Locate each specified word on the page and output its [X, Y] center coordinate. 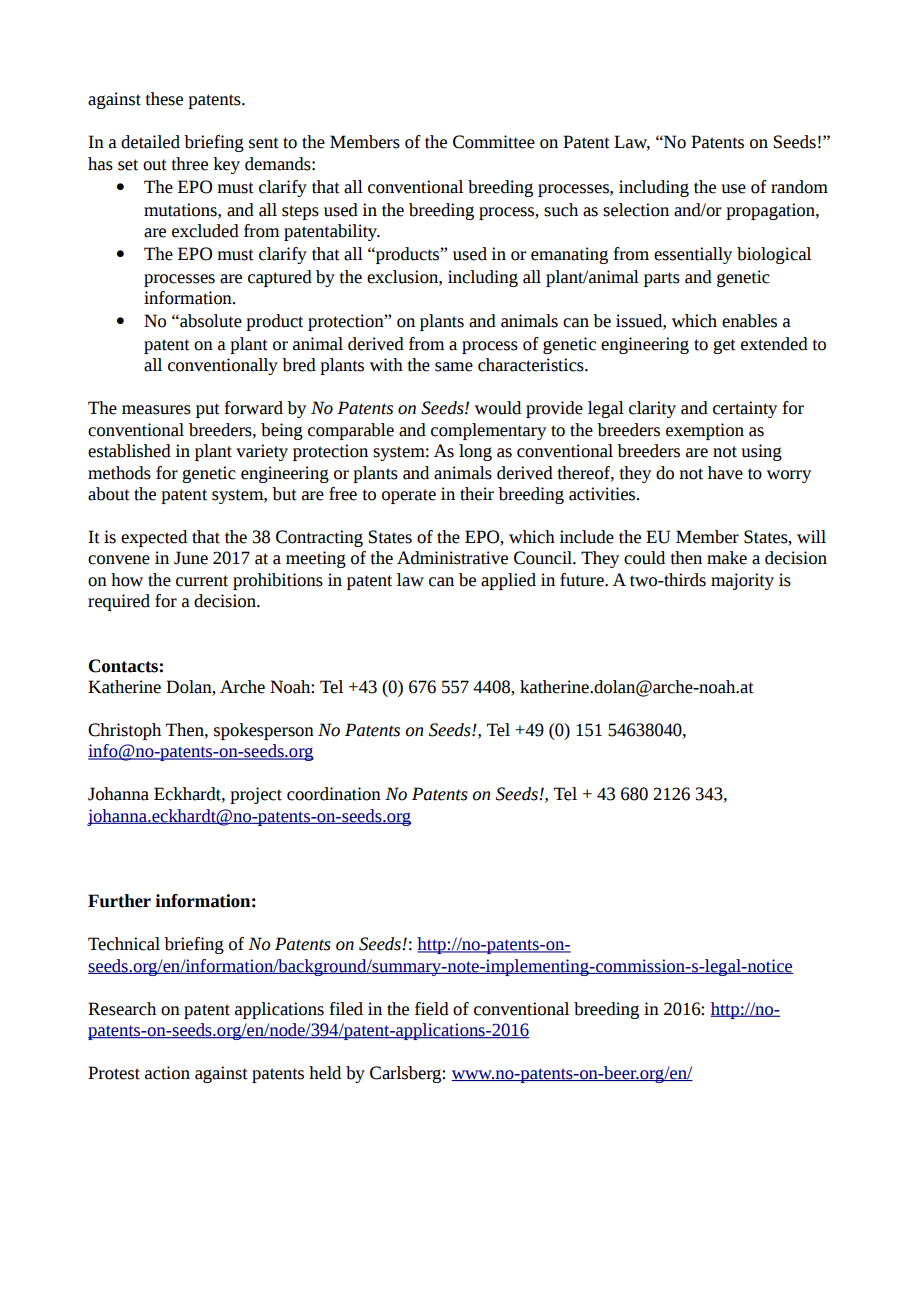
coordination [334, 794]
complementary [488, 431]
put [208, 410]
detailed [150, 142]
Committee [494, 142]
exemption [705, 431]
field [432, 1009]
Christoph [124, 731]
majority [742, 581]
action [167, 1073]
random [799, 187]
